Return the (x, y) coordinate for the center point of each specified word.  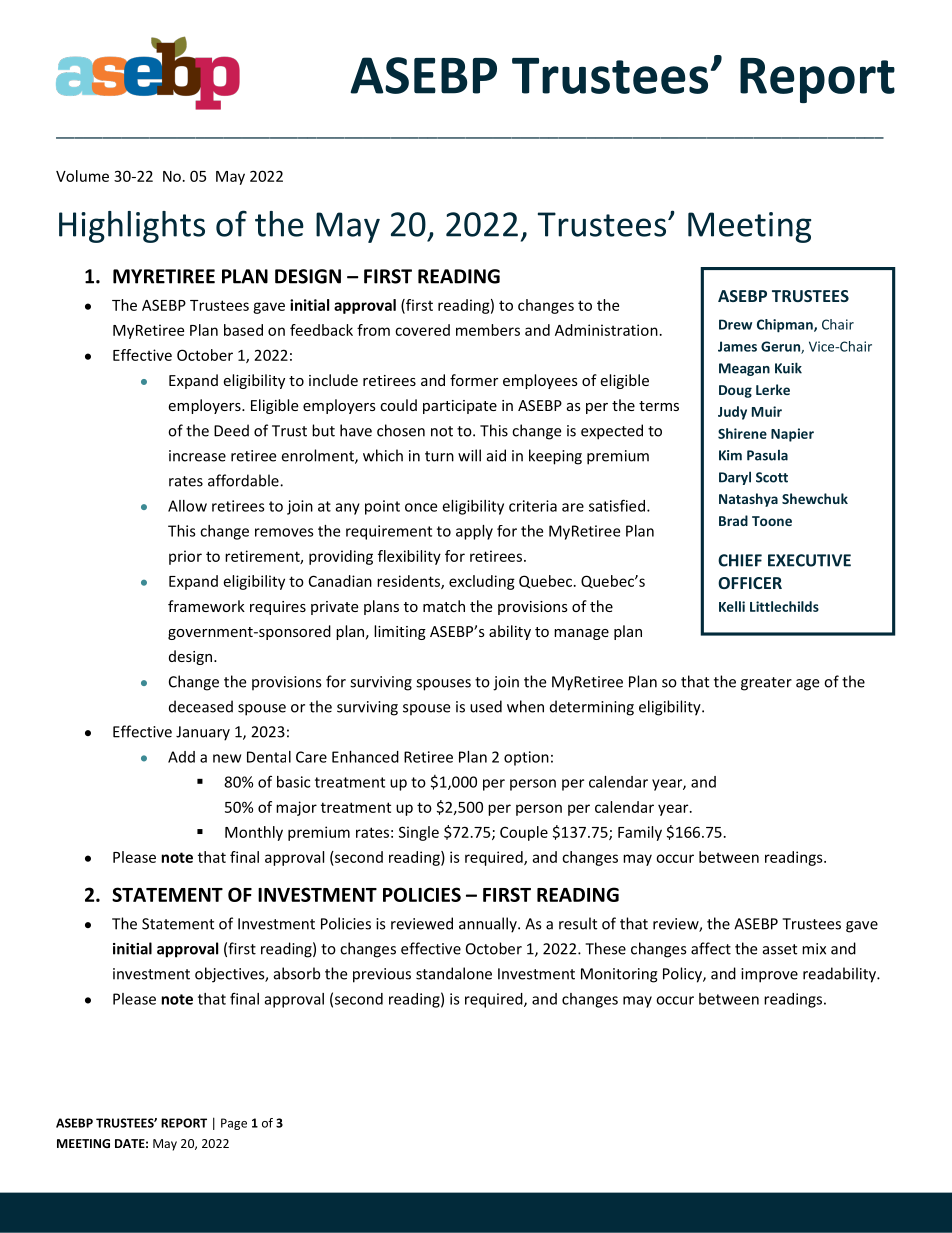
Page (234, 1124)
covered (422, 330)
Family (640, 833)
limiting (400, 632)
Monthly (254, 833)
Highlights (132, 227)
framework (206, 606)
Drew (735, 324)
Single (419, 833)
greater (766, 684)
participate (460, 407)
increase (197, 456)
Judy (732, 413)
